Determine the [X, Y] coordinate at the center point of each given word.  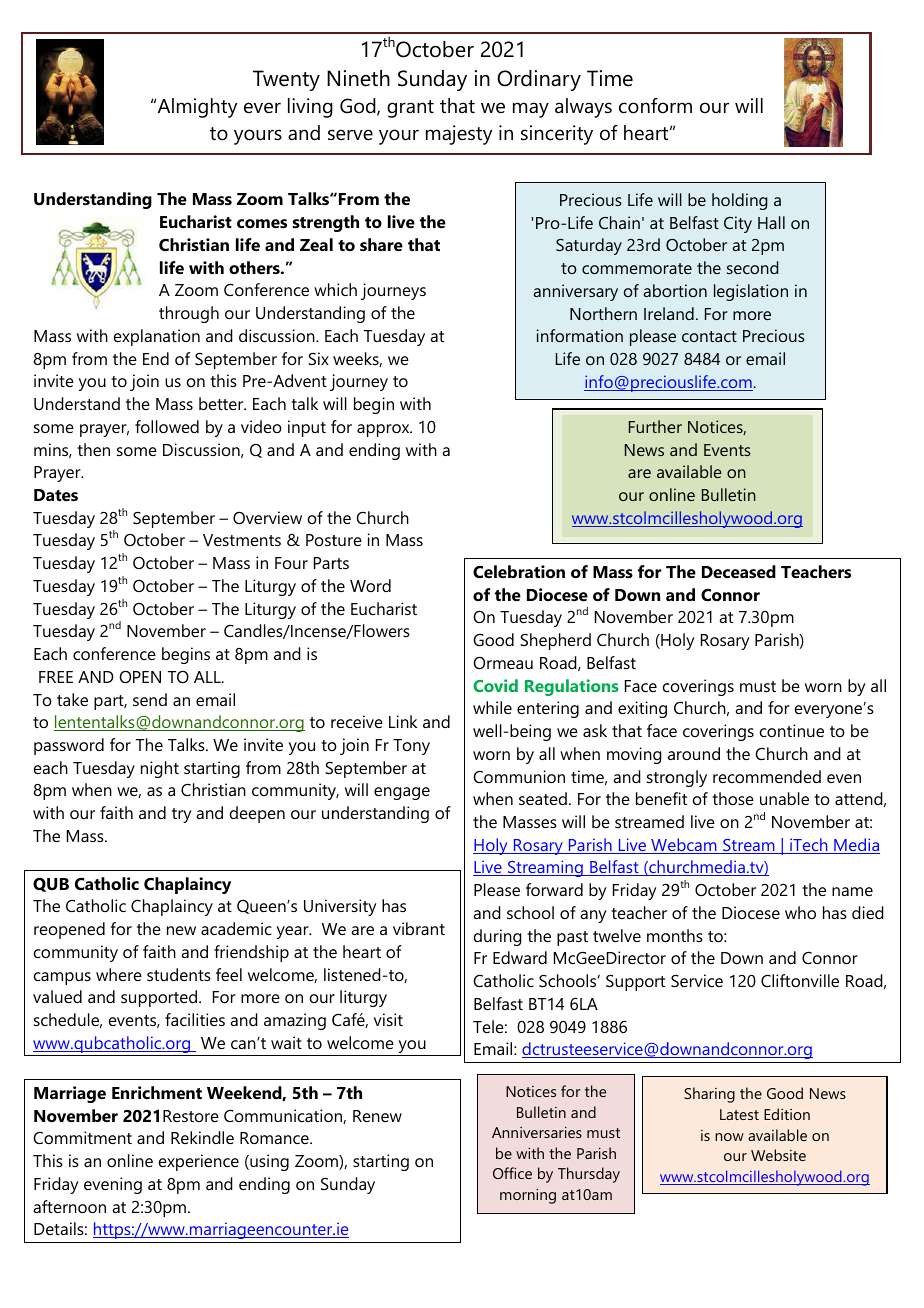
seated [543, 798]
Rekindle [202, 1137]
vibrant [419, 928]
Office [512, 1173]
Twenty [286, 80]
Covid [495, 685]
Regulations [572, 687]
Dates [56, 495]
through [189, 314]
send [150, 699]
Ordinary [539, 80]
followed [167, 426]
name [852, 891]
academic [236, 928]
